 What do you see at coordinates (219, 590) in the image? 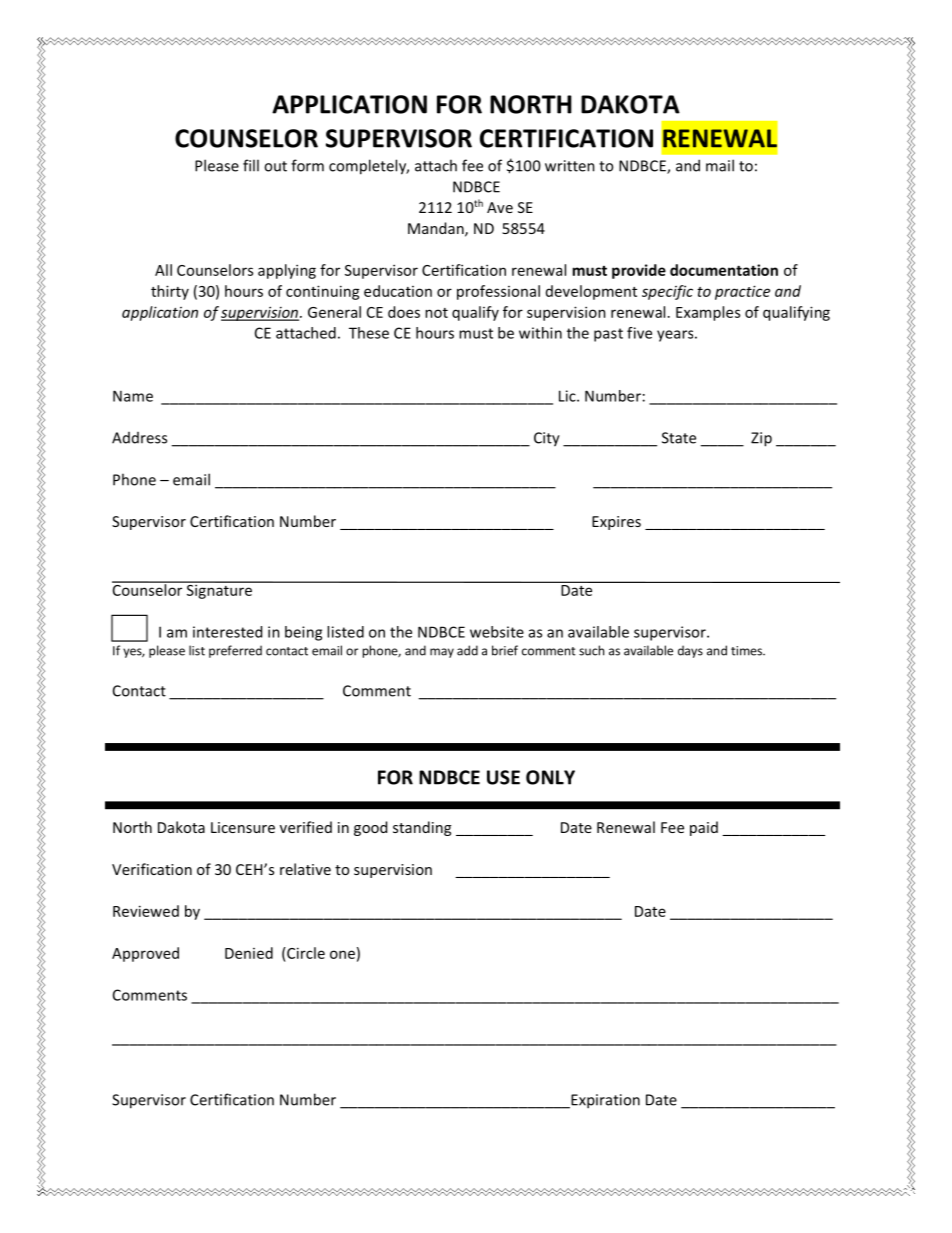
I see `Signature` at bounding box center [219, 590].
